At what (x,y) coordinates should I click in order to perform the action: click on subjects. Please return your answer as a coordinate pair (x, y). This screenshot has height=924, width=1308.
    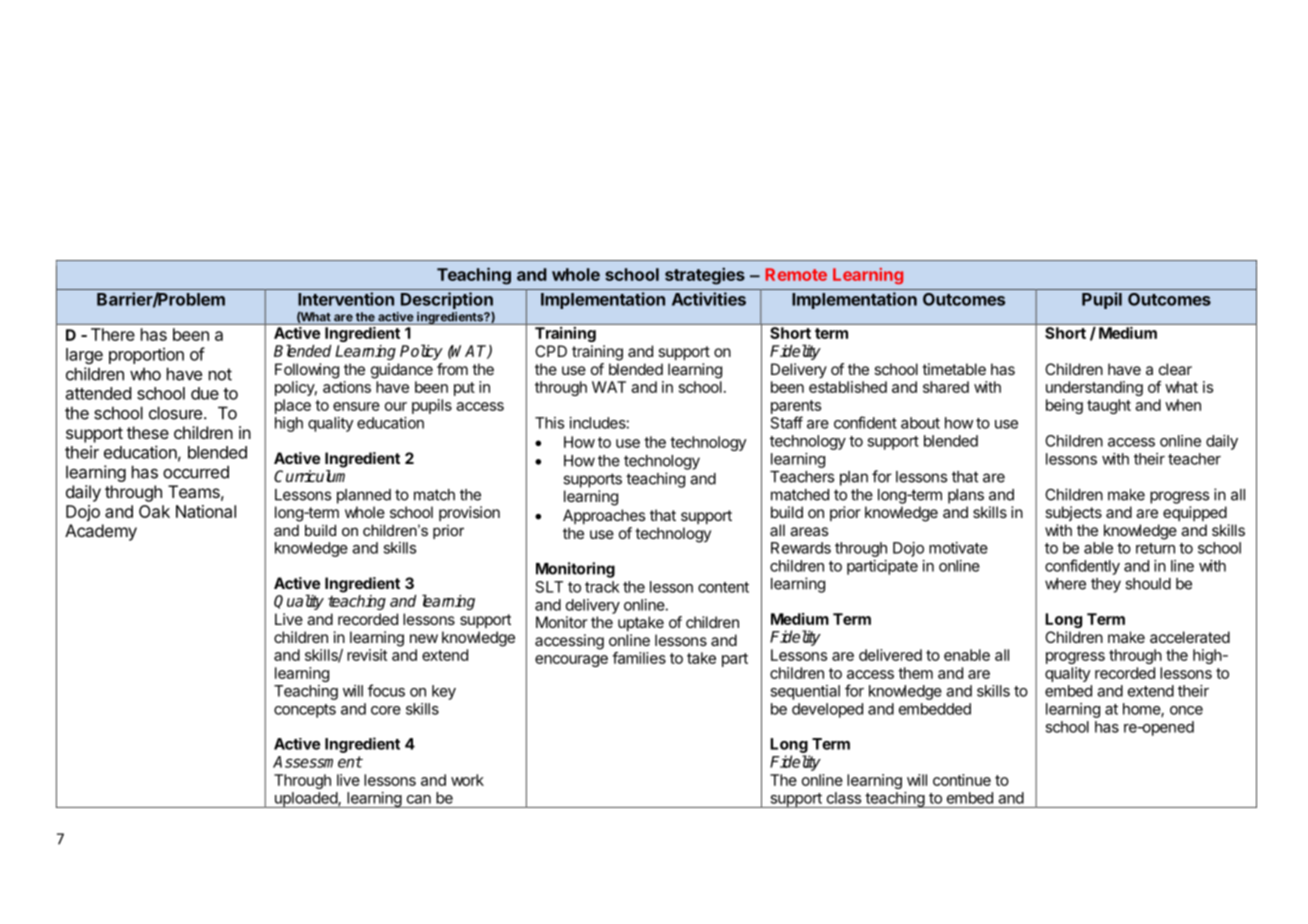
    Looking at the image, I should click on (1073, 513).
